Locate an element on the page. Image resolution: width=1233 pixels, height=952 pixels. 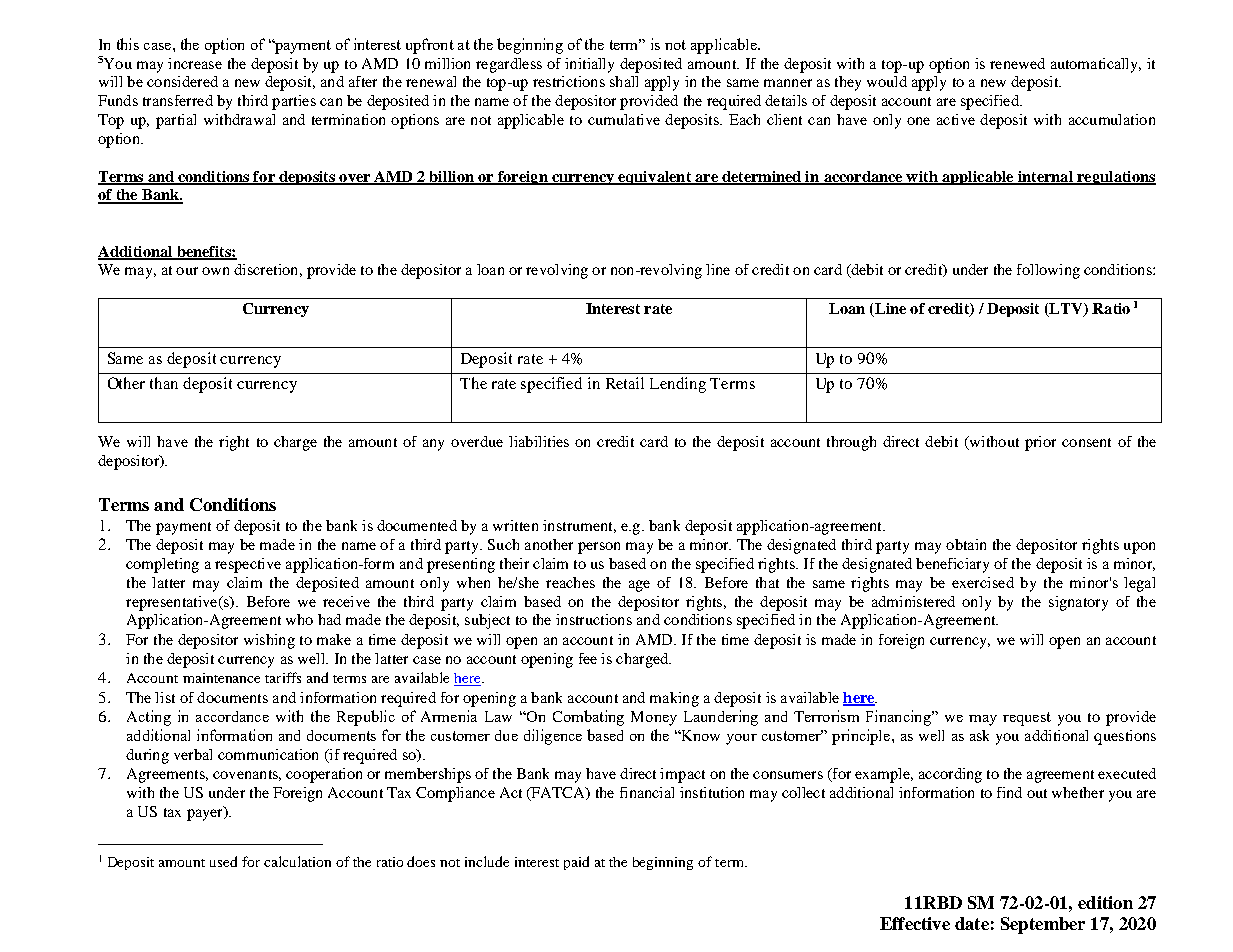
paid is located at coordinates (576, 863).
